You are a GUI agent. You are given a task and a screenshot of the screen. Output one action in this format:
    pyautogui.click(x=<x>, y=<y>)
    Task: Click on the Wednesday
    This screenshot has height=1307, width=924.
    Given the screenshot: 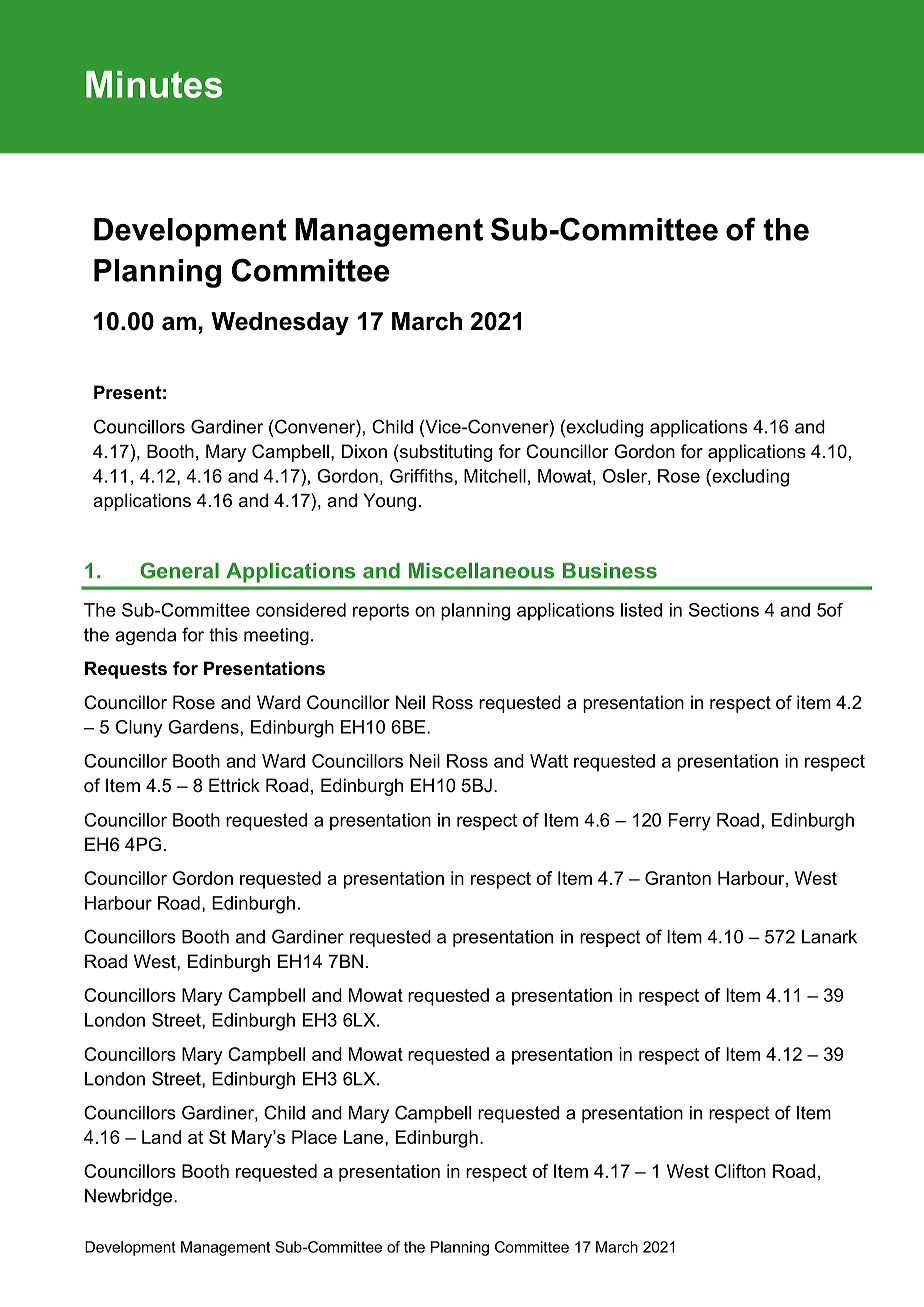 What is the action you would take?
    pyautogui.click(x=280, y=324)
